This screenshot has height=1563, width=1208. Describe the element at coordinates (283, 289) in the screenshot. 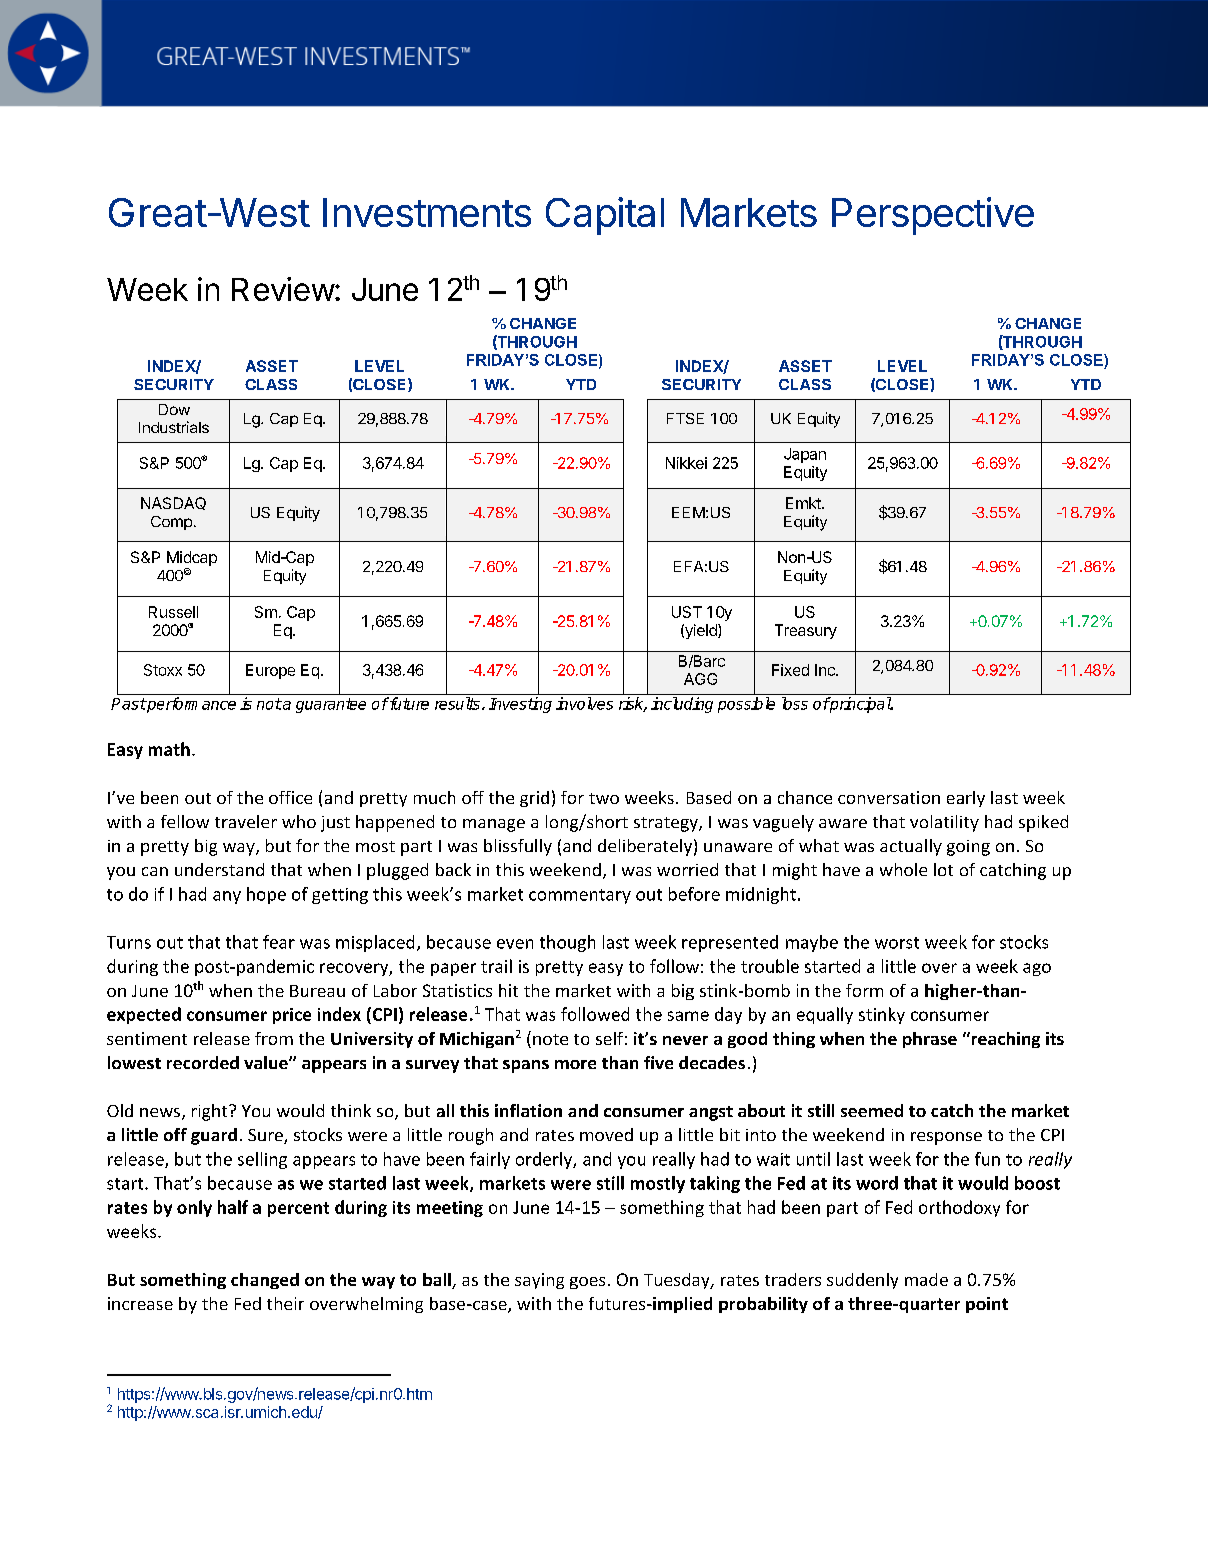

I see `Review` at that location.
